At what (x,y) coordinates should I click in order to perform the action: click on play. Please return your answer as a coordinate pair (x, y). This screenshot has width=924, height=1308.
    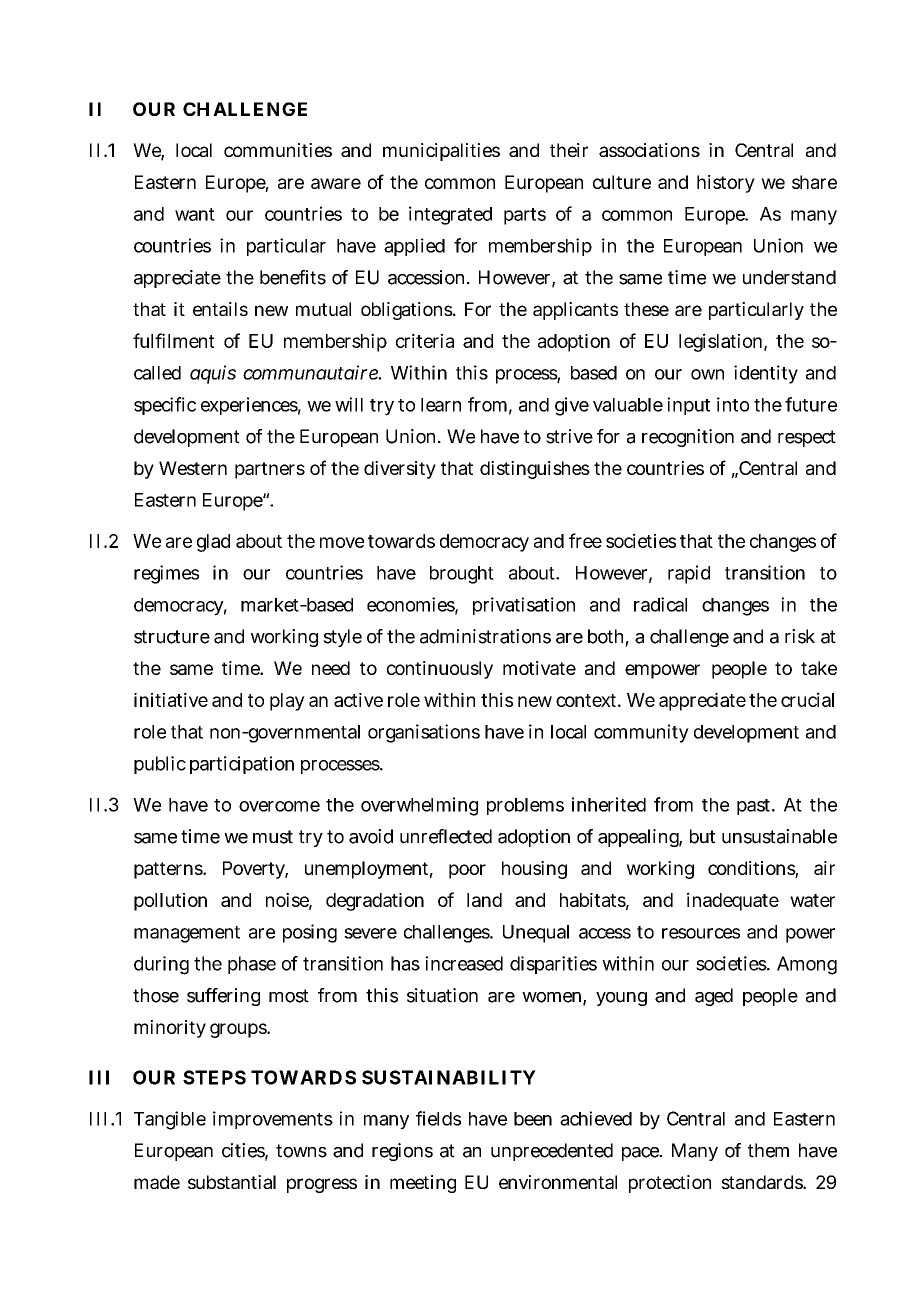
    Looking at the image, I should click on (287, 702).
